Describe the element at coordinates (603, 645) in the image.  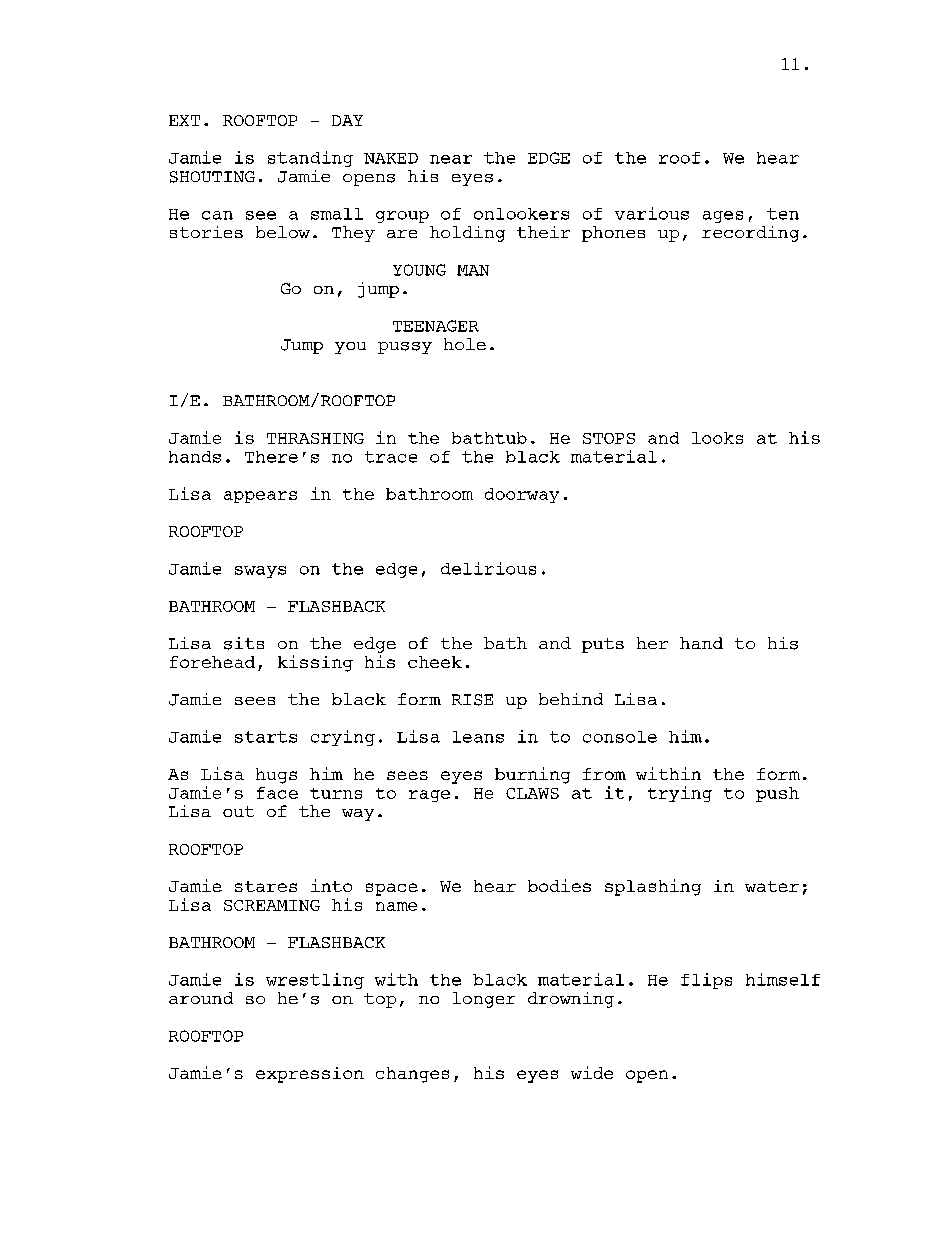
I see `puts` at that location.
